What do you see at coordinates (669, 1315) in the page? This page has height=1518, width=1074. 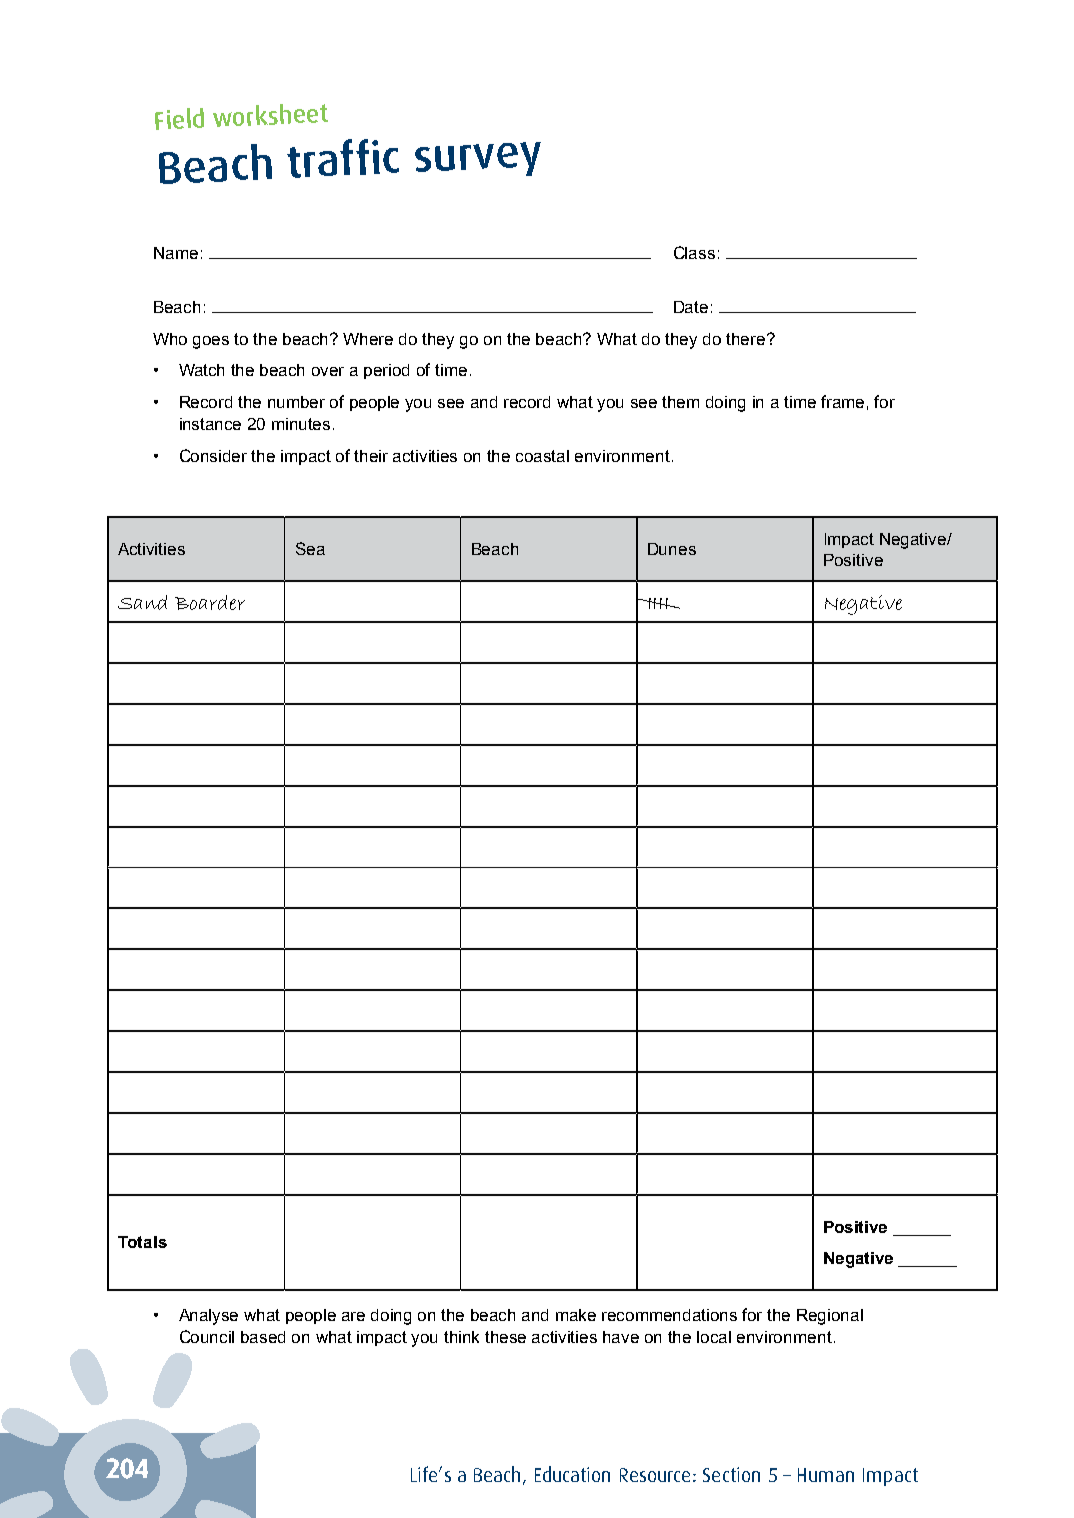 I see `recommendations` at bounding box center [669, 1315].
